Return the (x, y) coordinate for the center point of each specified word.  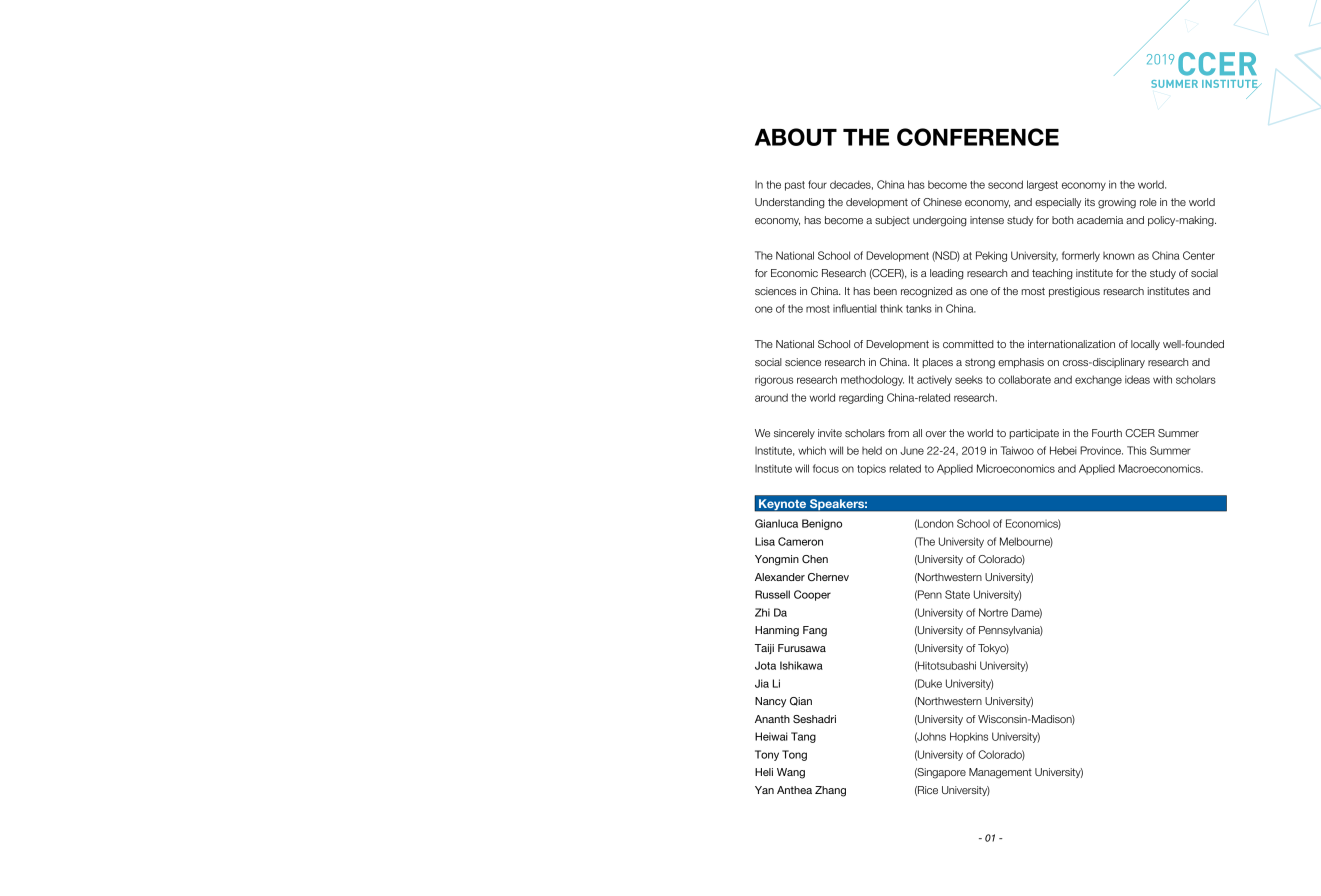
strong (980, 363)
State (957, 594)
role (1148, 202)
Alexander (780, 577)
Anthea (794, 790)
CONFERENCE (978, 137)
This (1137, 450)
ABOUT (796, 137)
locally (1145, 345)
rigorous (774, 380)
